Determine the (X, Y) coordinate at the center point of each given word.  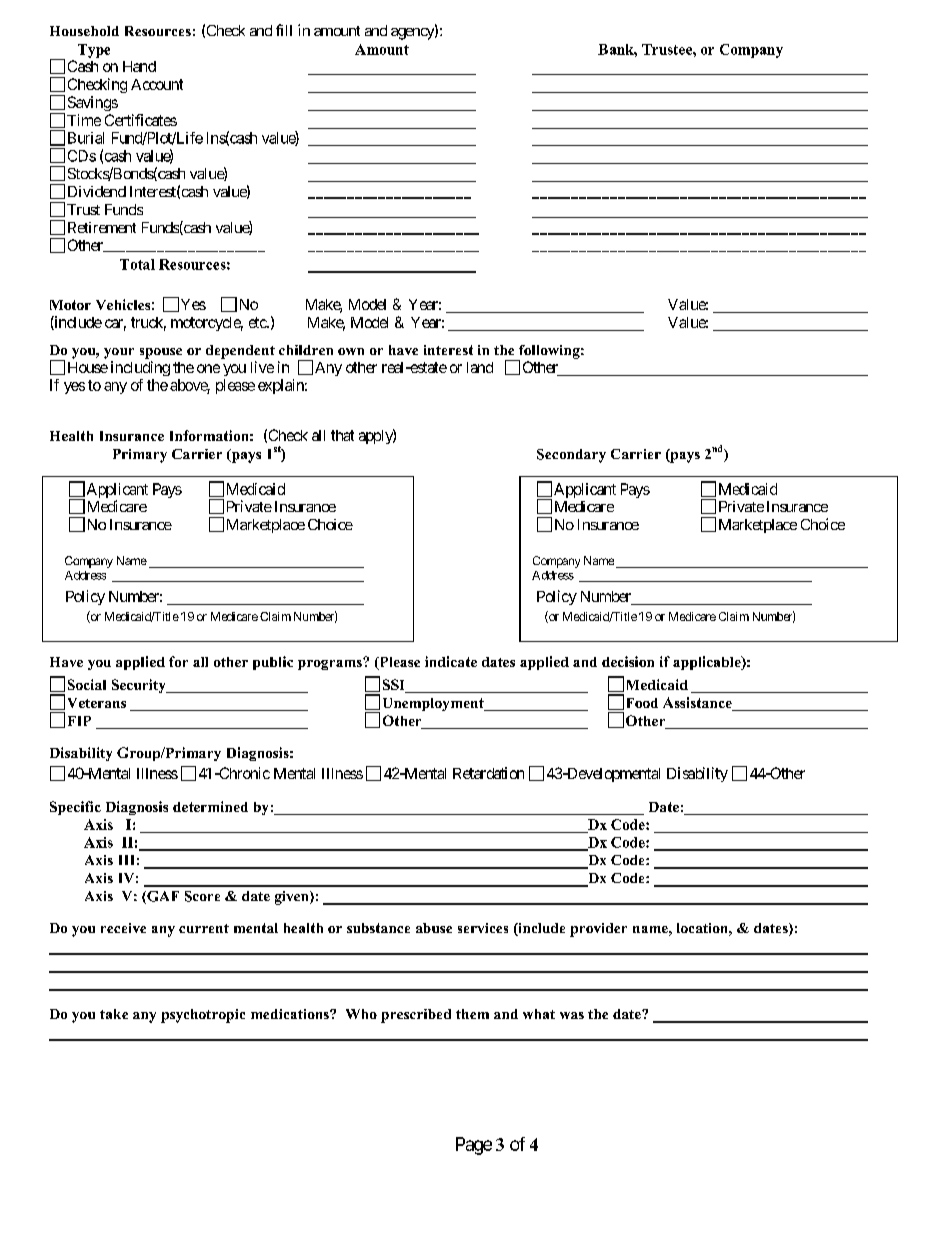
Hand (139, 66)
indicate (451, 661)
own (351, 351)
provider (598, 930)
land (480, 367)
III (126, 860)
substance (378, 928)
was (572, 1015)
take (114, 1014)
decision (628, 661)
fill (284, 30)
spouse (161, 353)
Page (474, 1146)
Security (140, 686)
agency (413, 34)
